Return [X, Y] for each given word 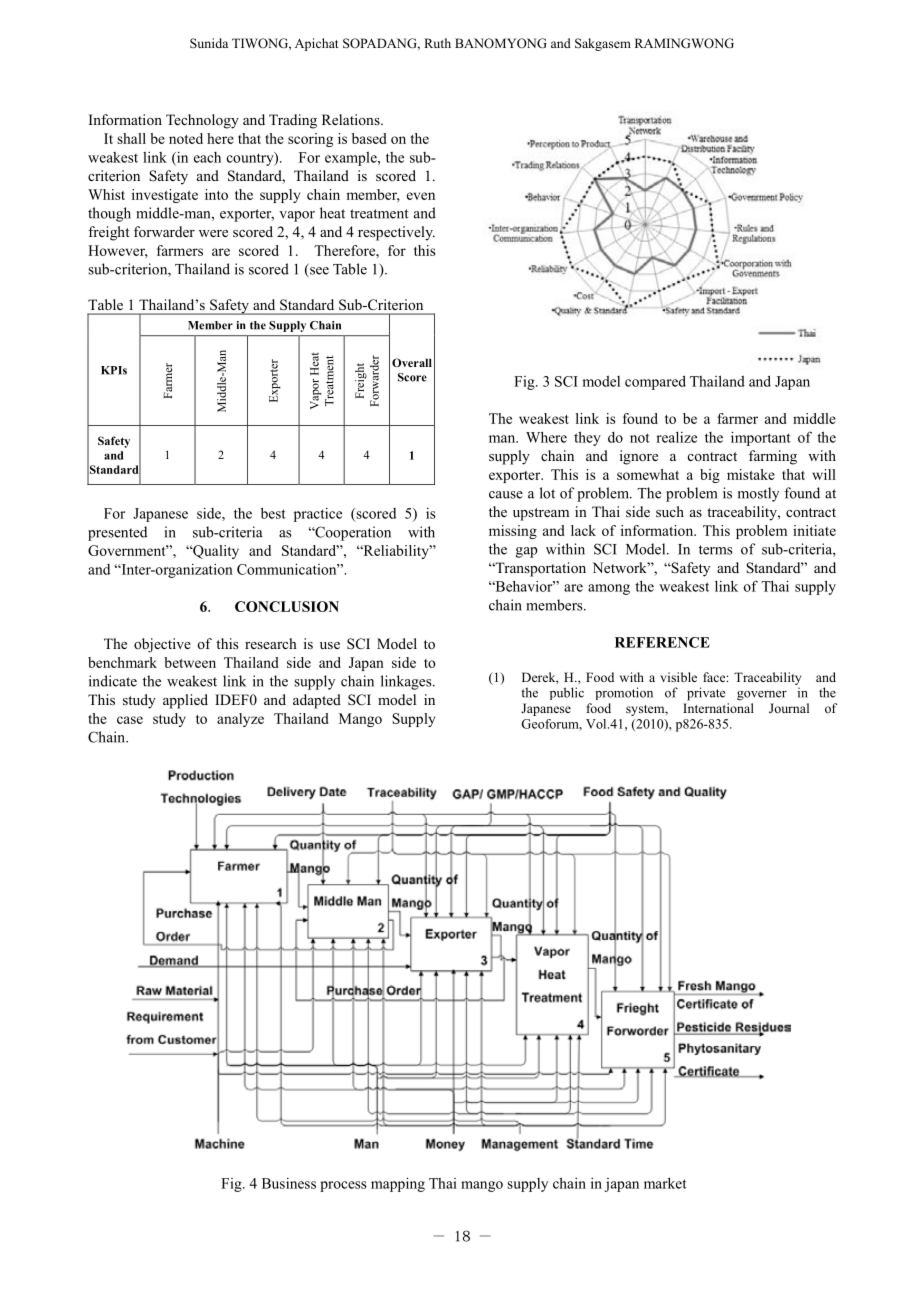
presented [117, 533]
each [207, 157]
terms [716, 550]
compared [655, 382]
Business [289, 1183]
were [213, 233]
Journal [789, 708]
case [130, 720]
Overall [412, 362]
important [761, 438]
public [567, 693]
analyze [240, 720]
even [421, 196]
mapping [398, 1184]
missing [513, 532]
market [665, 1183]
